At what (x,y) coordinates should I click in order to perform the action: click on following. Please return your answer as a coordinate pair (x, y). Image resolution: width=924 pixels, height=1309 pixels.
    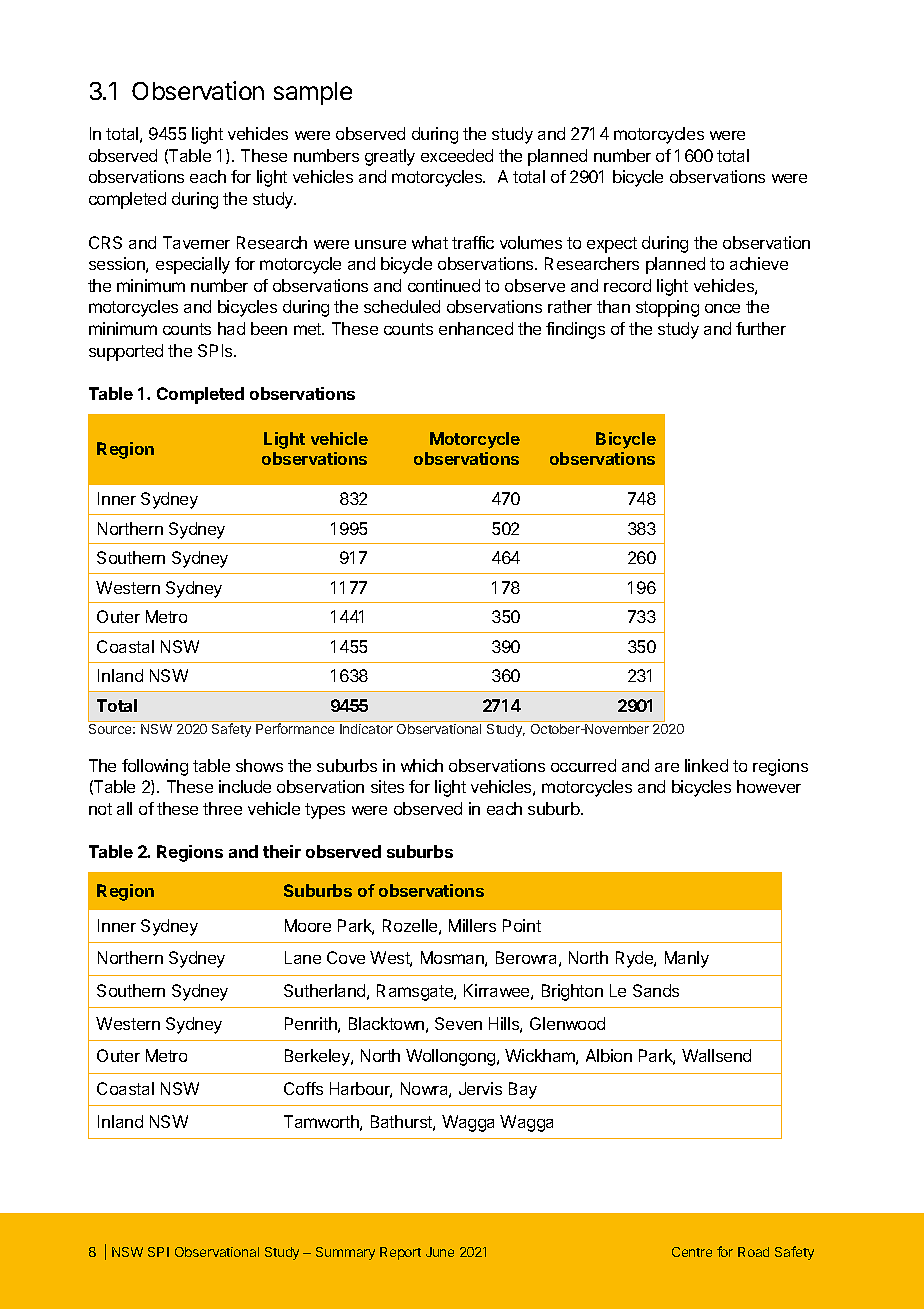
    Looking at the image, I should click on (155, 767).
